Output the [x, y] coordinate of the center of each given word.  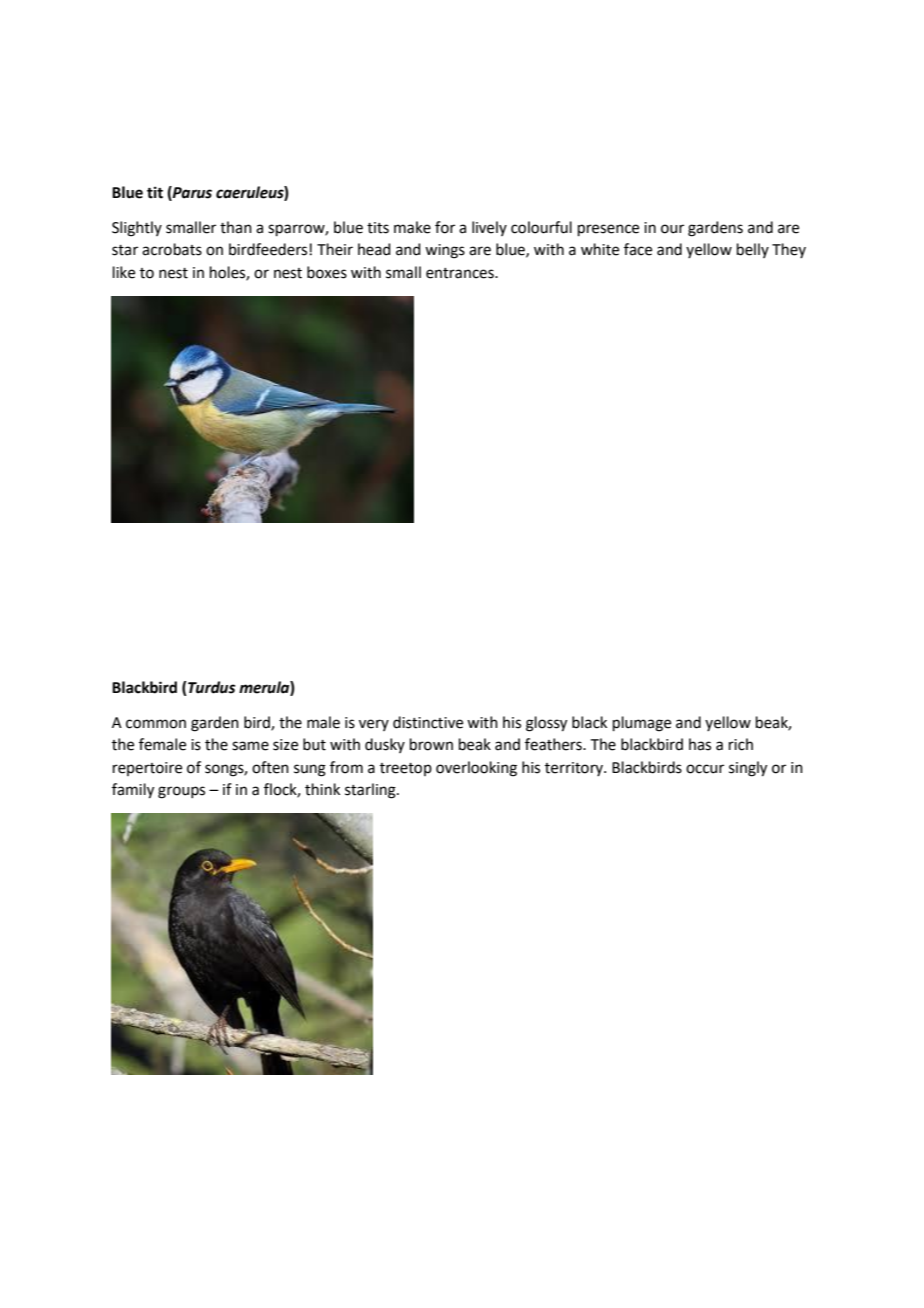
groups [181, 792]
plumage [642, 724]
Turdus [211, 688]
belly [753, 250]
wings [445, 251]
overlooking [476, 769]
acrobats [172, 249]
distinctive [428, 722]
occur [705, 769]
